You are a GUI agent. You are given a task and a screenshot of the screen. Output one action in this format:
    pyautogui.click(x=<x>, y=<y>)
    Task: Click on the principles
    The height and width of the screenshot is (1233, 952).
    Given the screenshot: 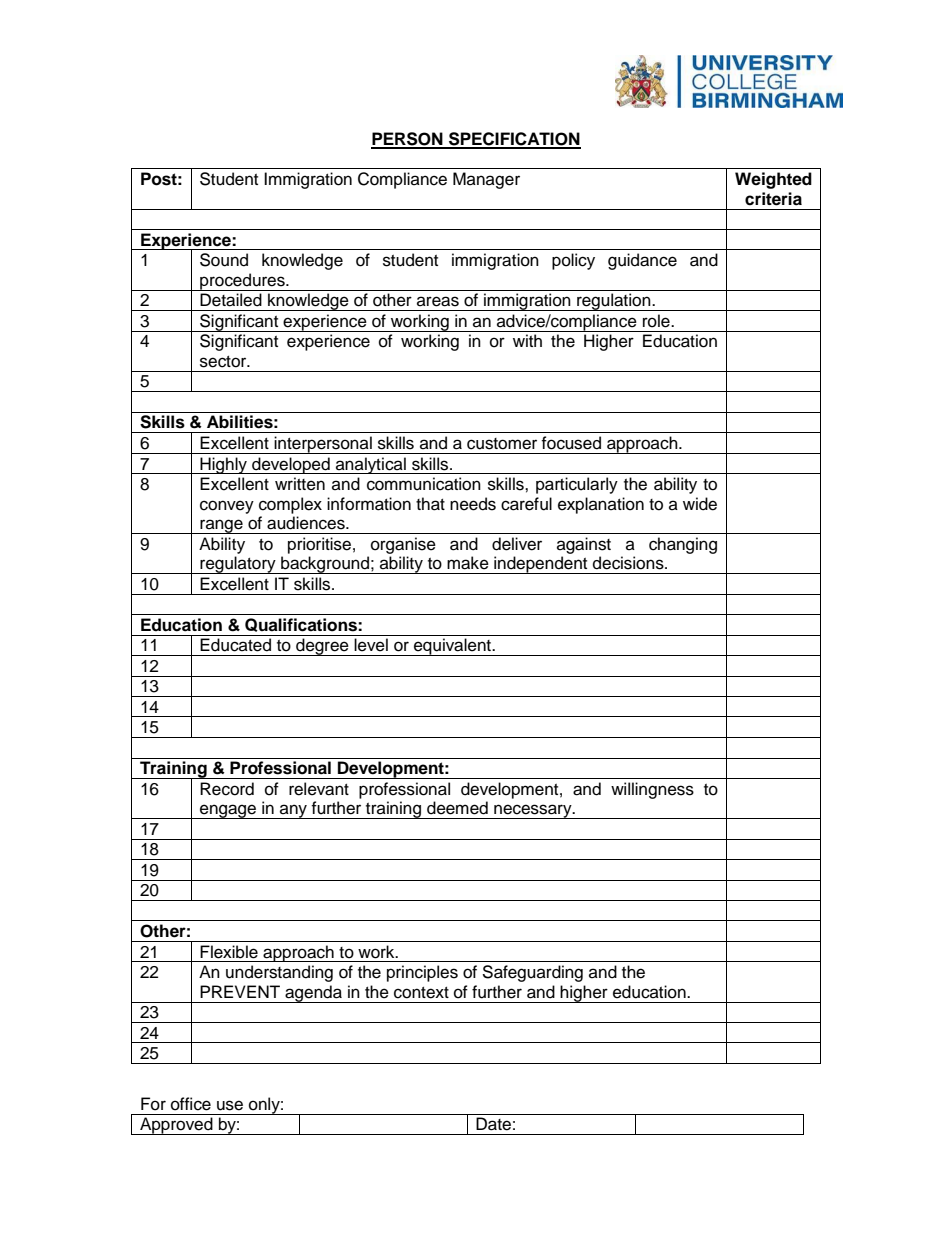 What is the action you would take?
    pyautogui.click(x=422, y=973)
